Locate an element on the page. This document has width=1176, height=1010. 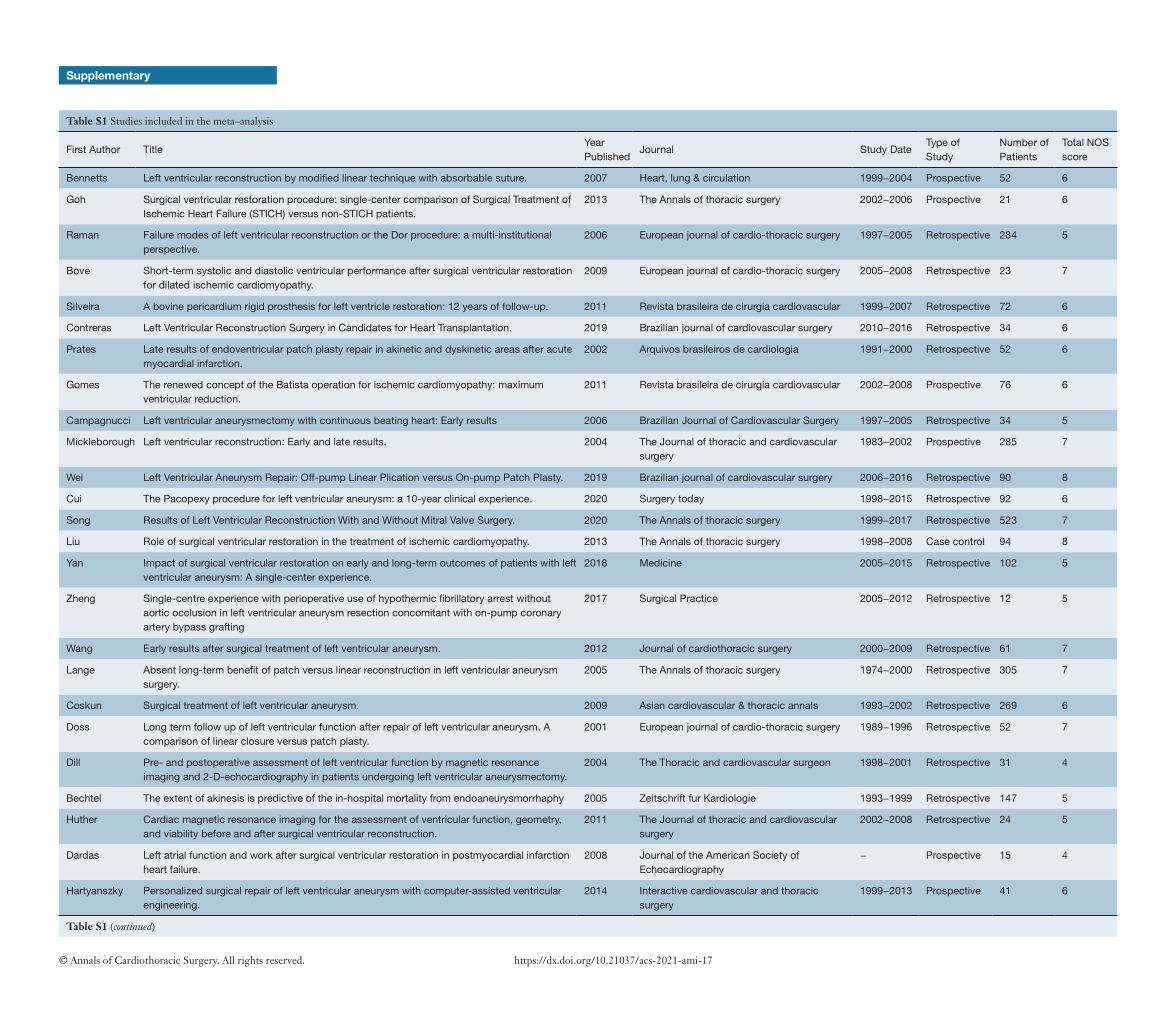
pericardium is located at coordinates (214, 307).
